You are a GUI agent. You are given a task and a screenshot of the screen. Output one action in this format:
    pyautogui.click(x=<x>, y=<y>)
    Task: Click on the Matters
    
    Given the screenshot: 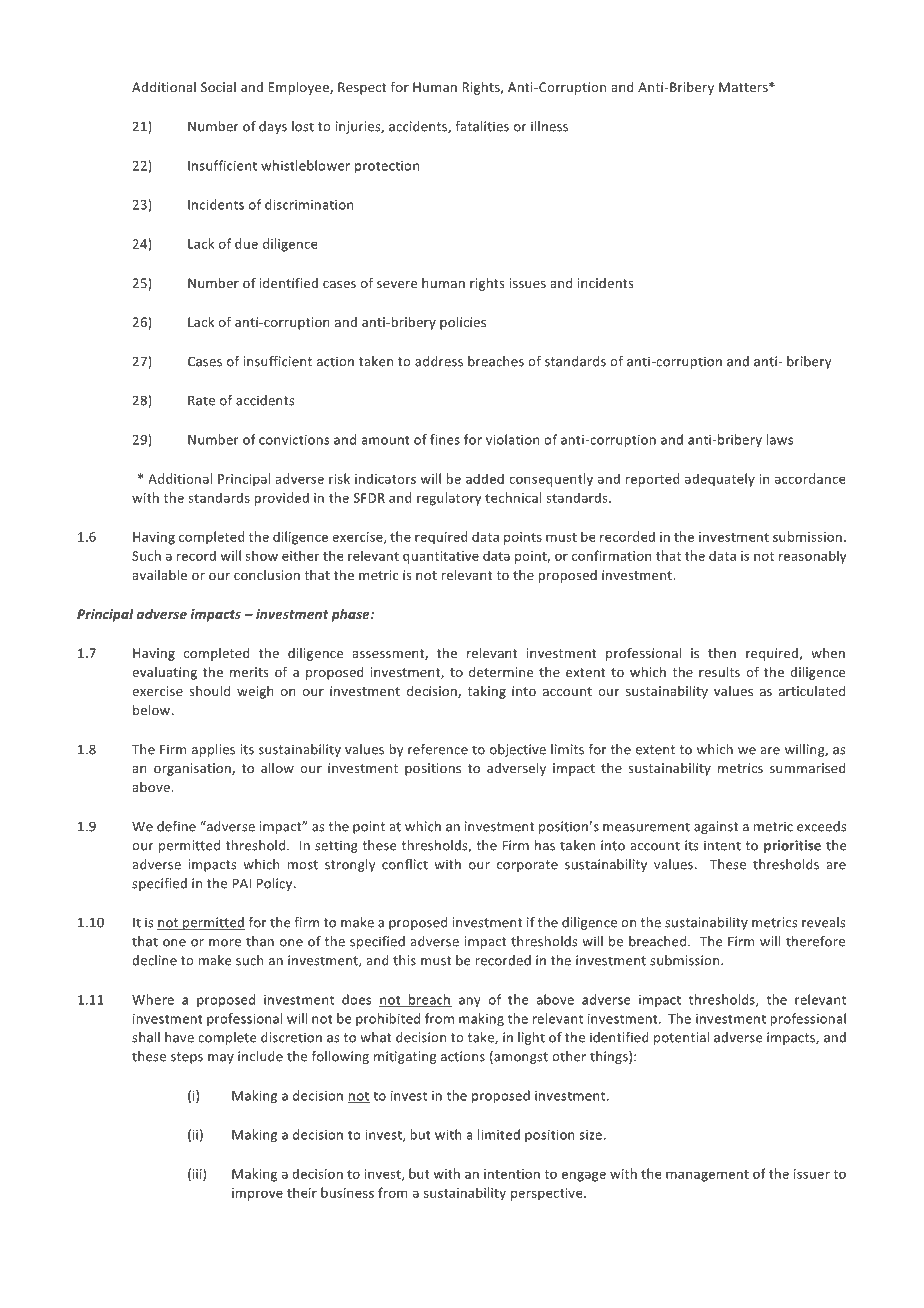 What is the action you would take?
    pyautogui.click(x=744, y=87)
